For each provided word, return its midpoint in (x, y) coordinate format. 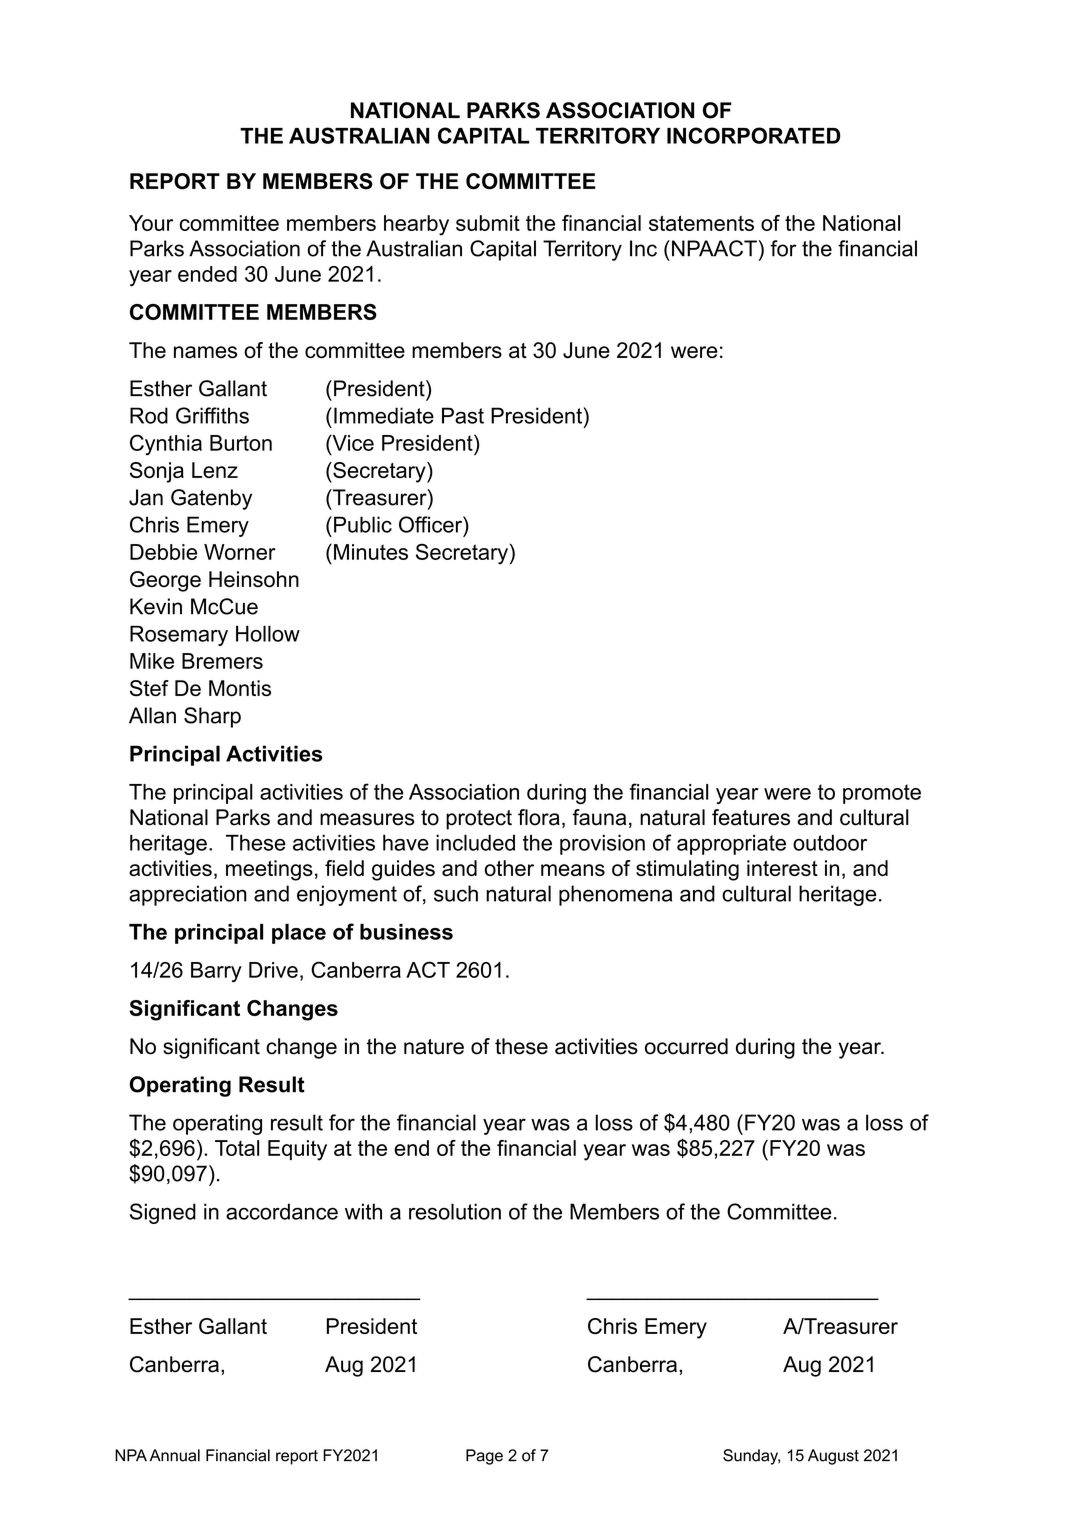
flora (539, 817)
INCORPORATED (753, 135)
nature (434, 1047)
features (751, 817)
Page (484, 1457)
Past (463, 415)
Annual (175, 1455)
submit (488, 223)
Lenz (215, 470)
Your (151, 223)
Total (237, 1148)
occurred (686, 1046)
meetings (269, 870)
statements (701, 223)
